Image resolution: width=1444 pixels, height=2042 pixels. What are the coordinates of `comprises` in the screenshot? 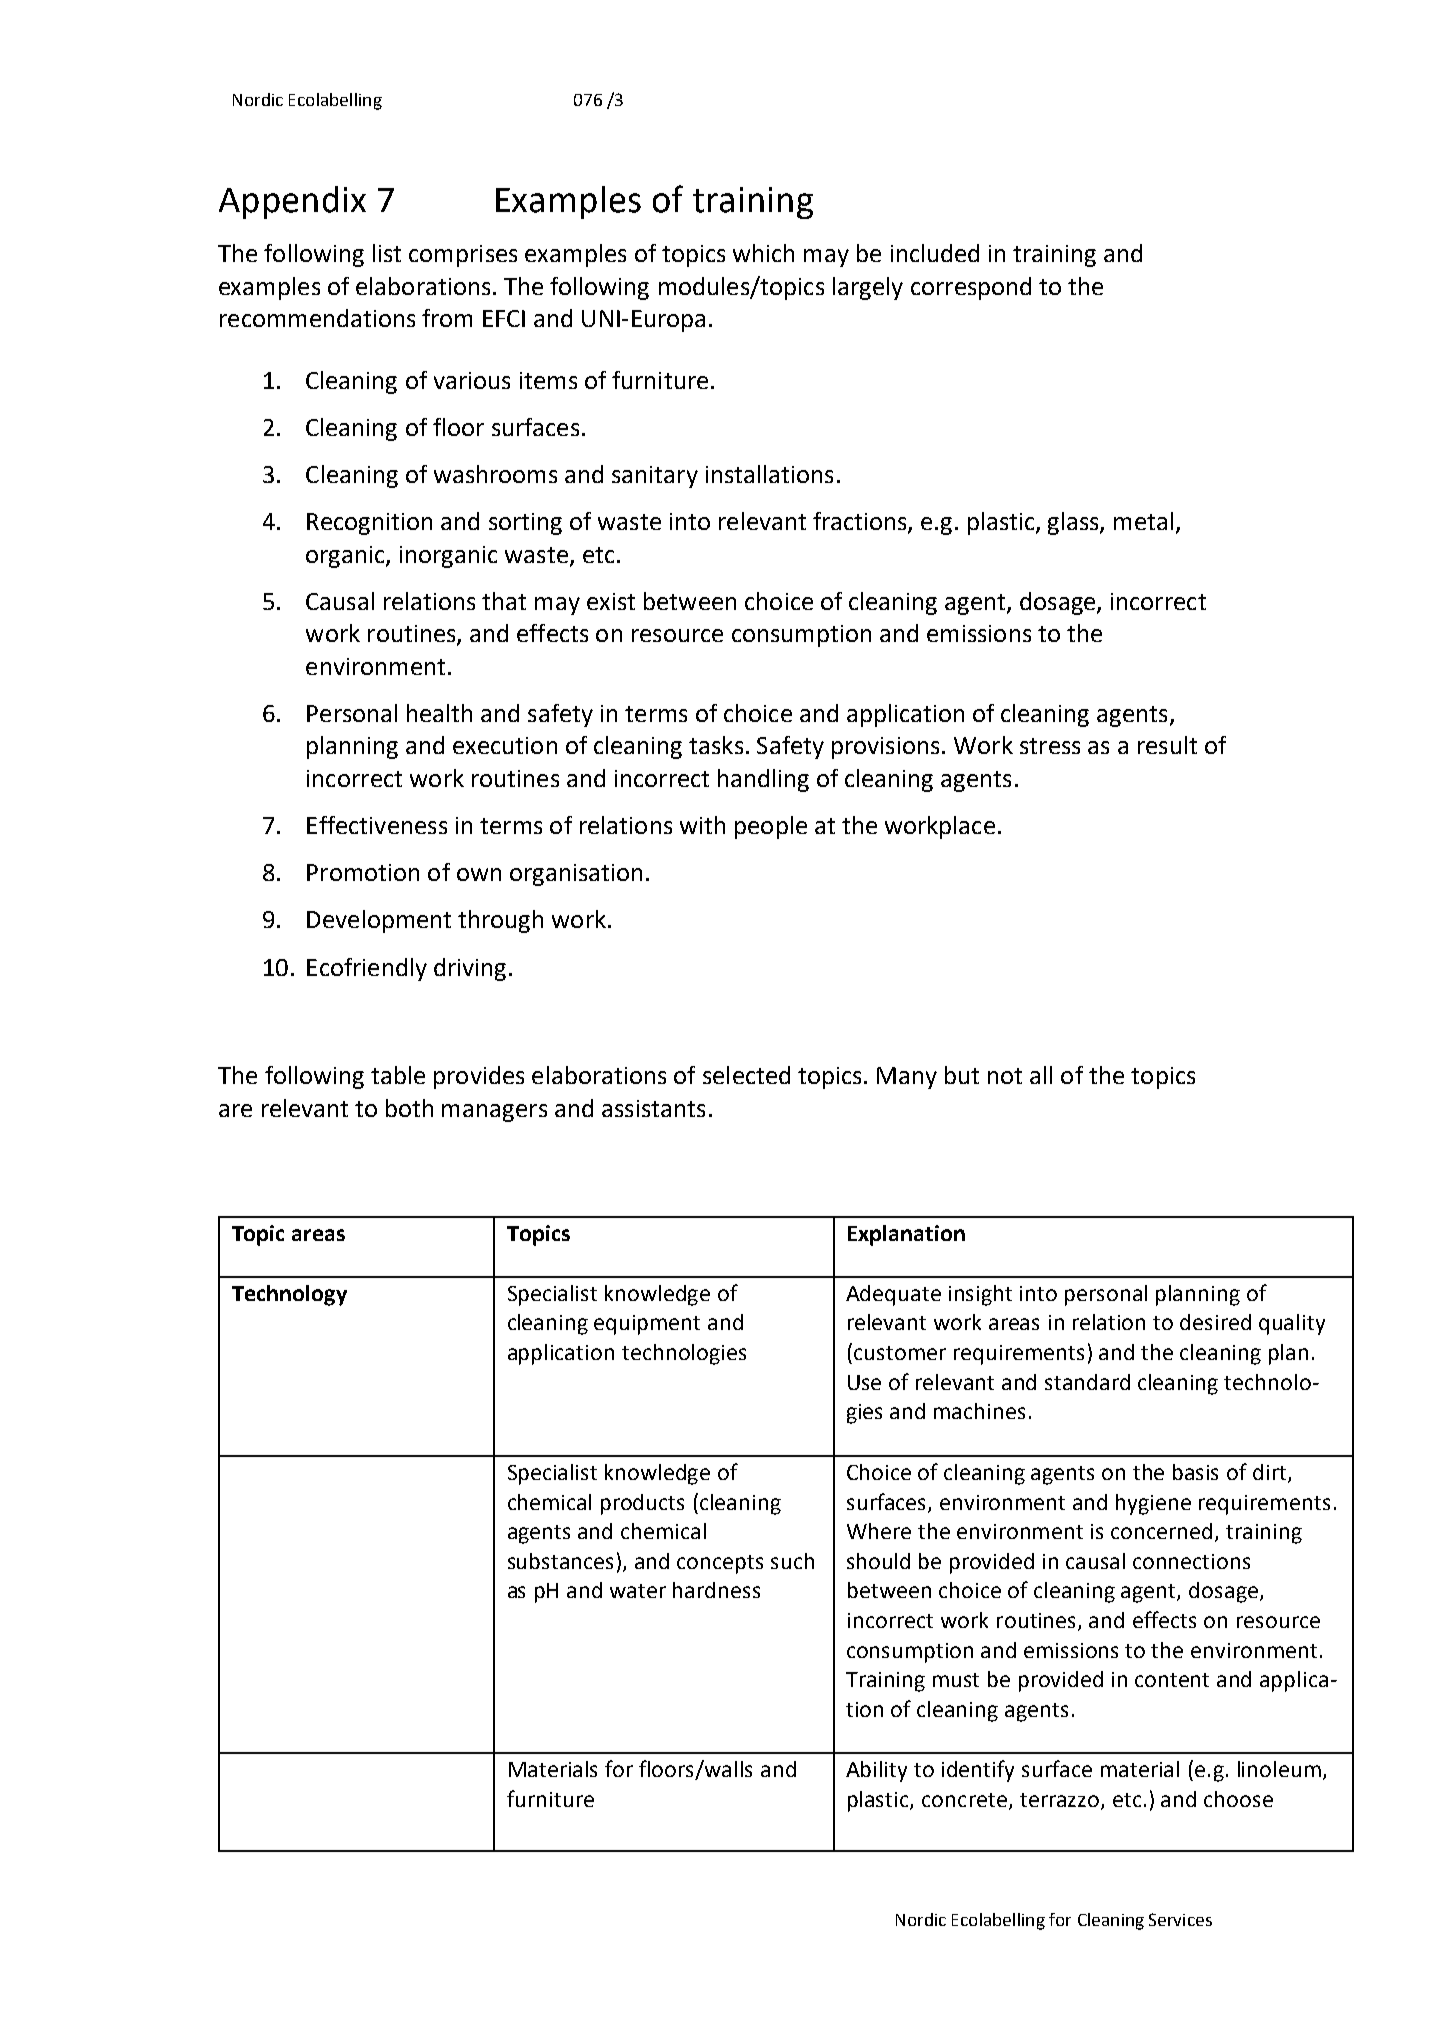 It's located at (463, 256).
